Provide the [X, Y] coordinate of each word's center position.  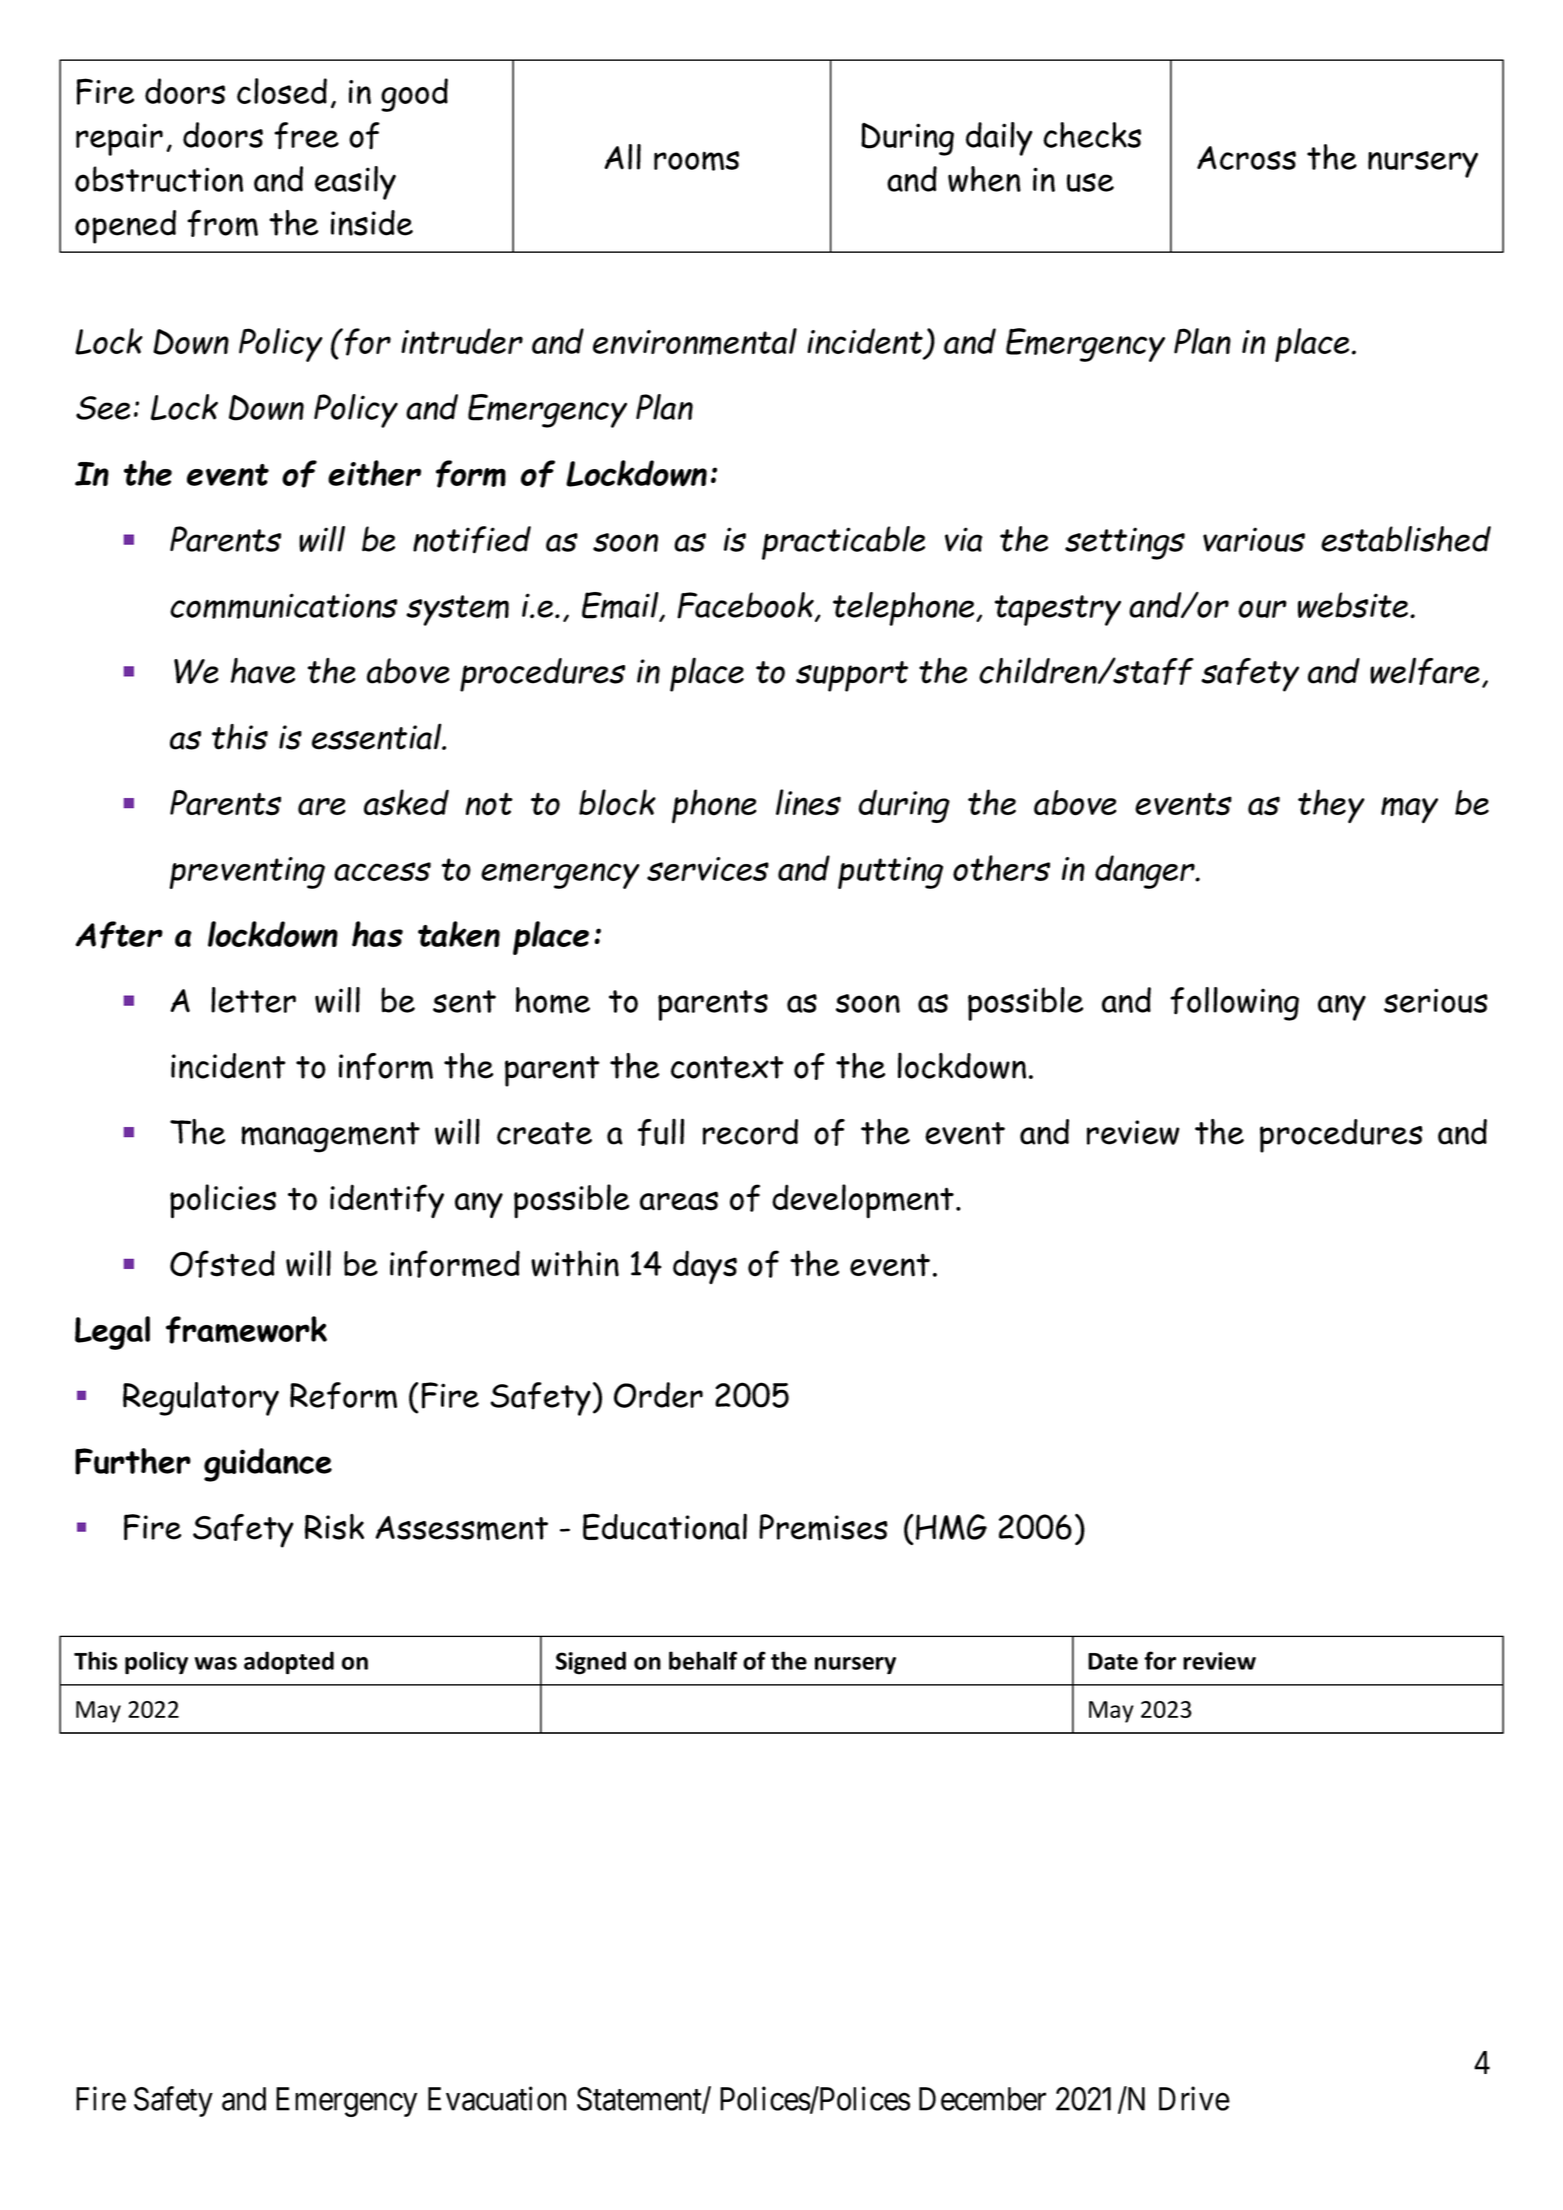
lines [808, 802]
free [306, 136]
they [1331, 806]
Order [658, 1395]
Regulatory [201, 1399]
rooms [696, 161]
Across [1246, 158]
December [982, 2099]
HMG [951, 1527]
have [263, 671]
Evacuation [497, 2098]
